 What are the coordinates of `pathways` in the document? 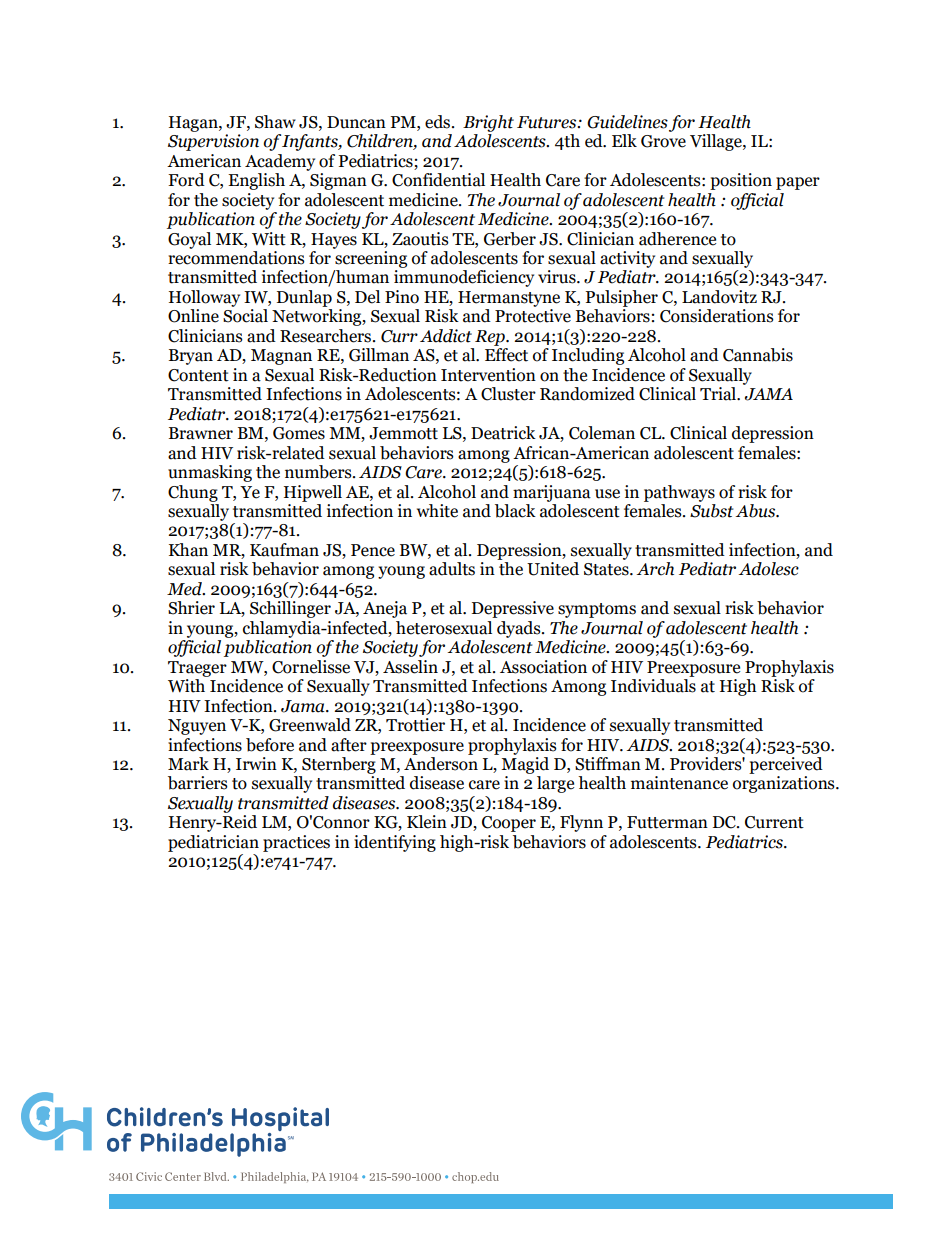 It's located at (679, 493).
